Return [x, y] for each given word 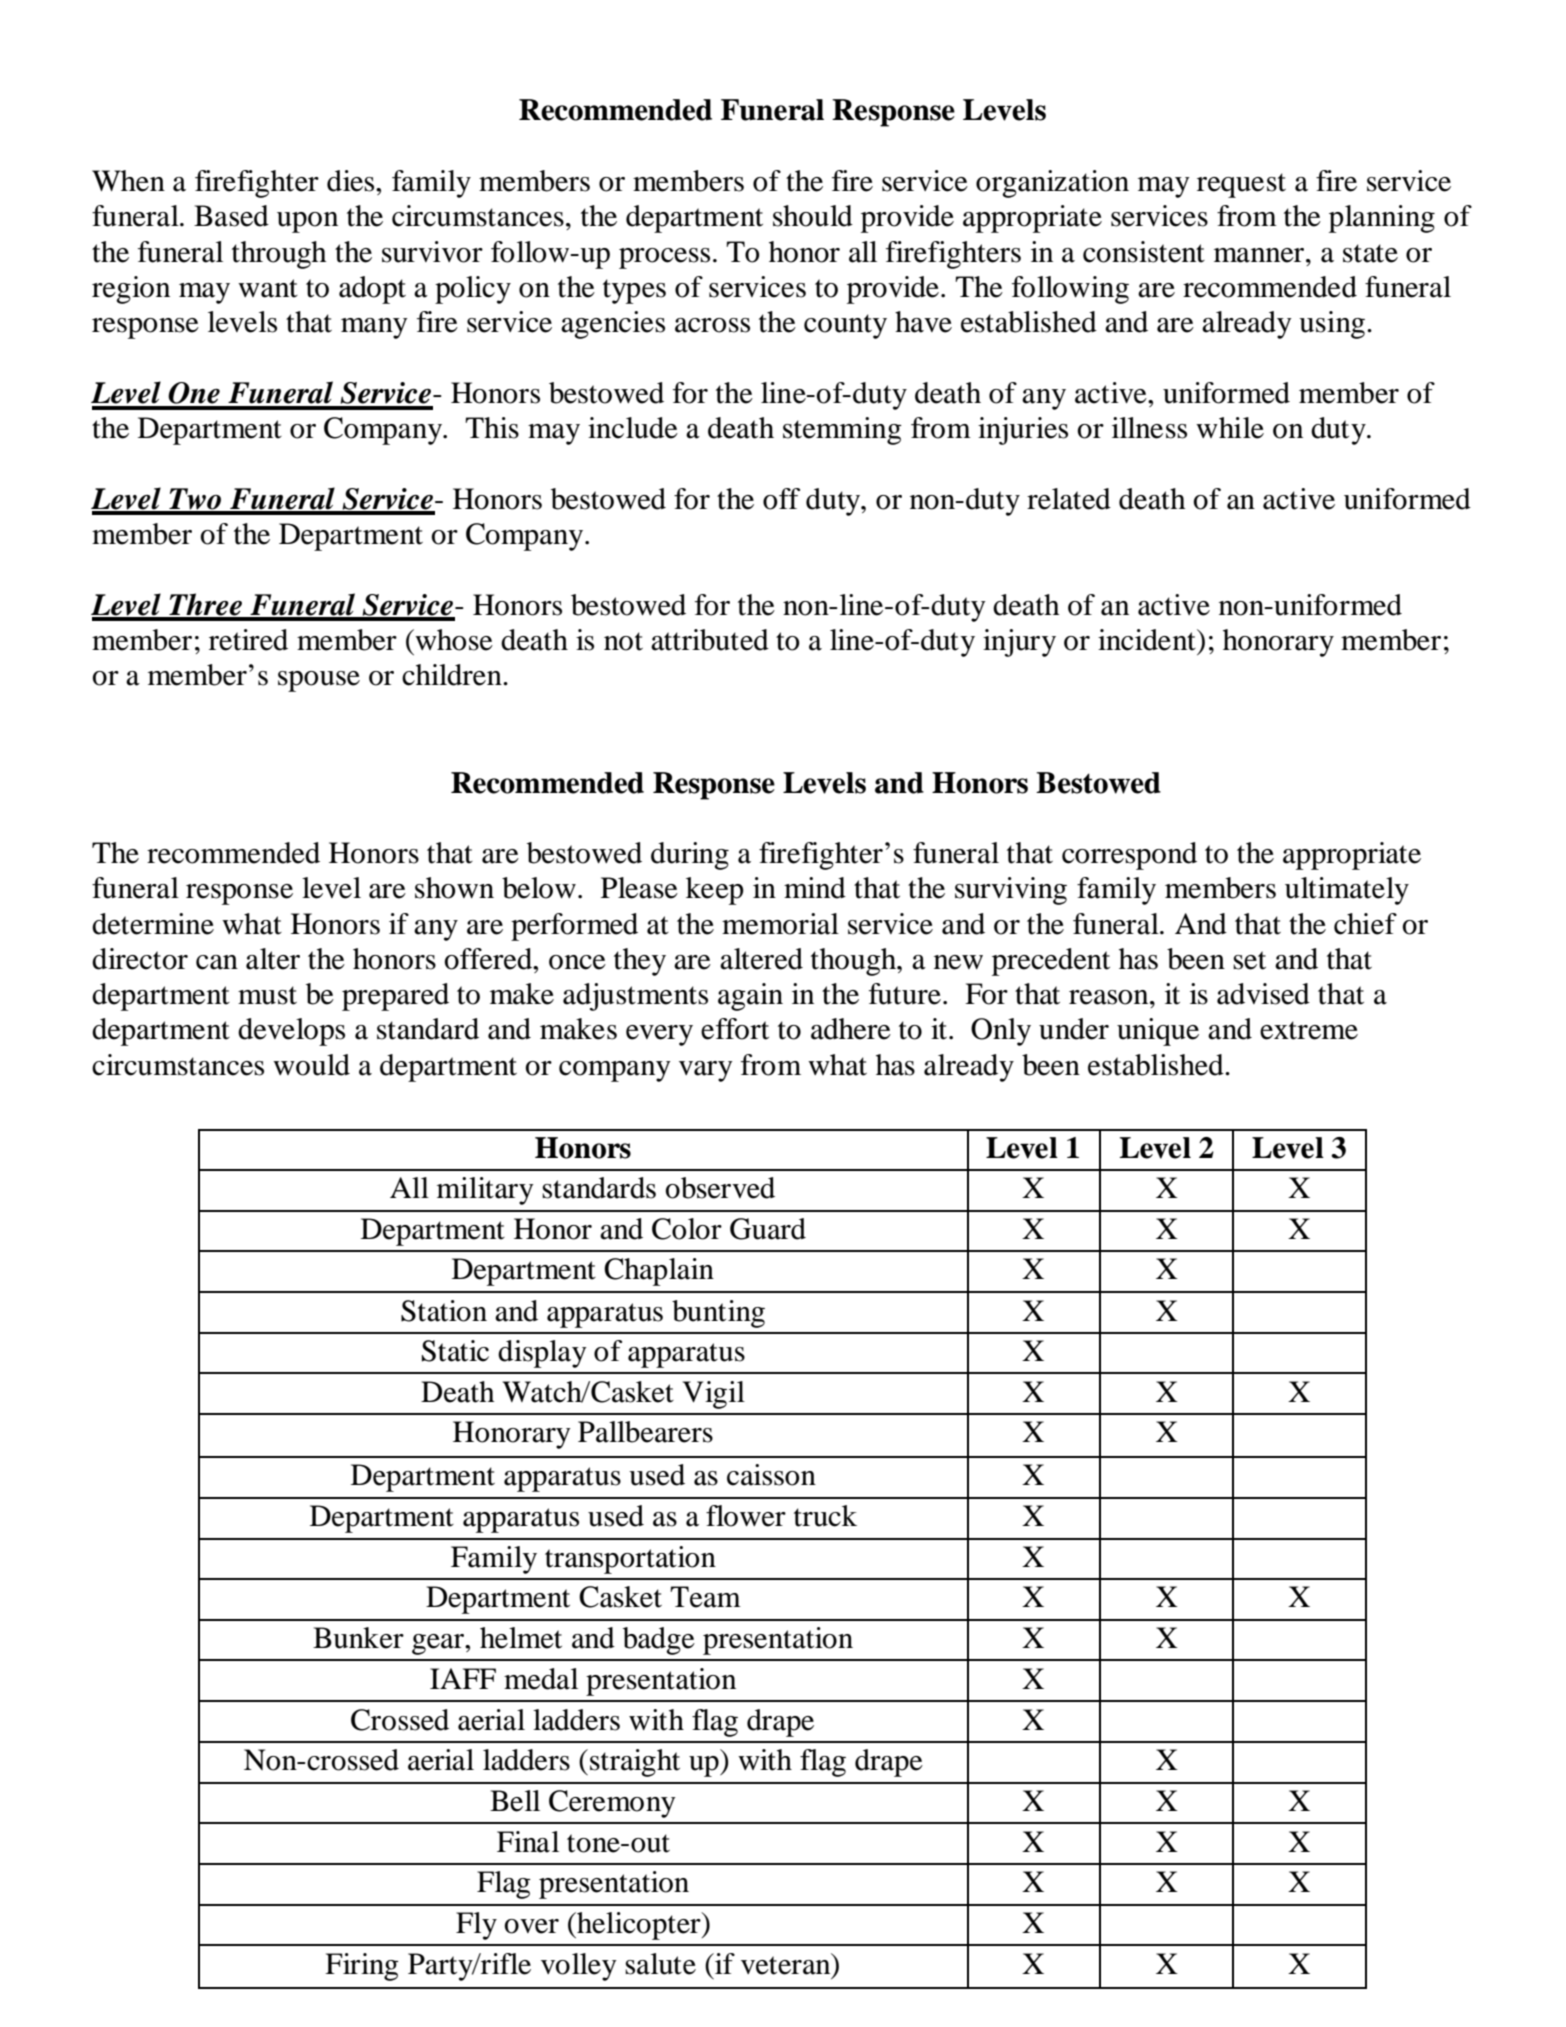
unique [1158, 1032]
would [311, 1065]
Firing [362, 1967]
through [279, 255]
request [1241, 185]
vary [706, 1071]
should [813, 216]
